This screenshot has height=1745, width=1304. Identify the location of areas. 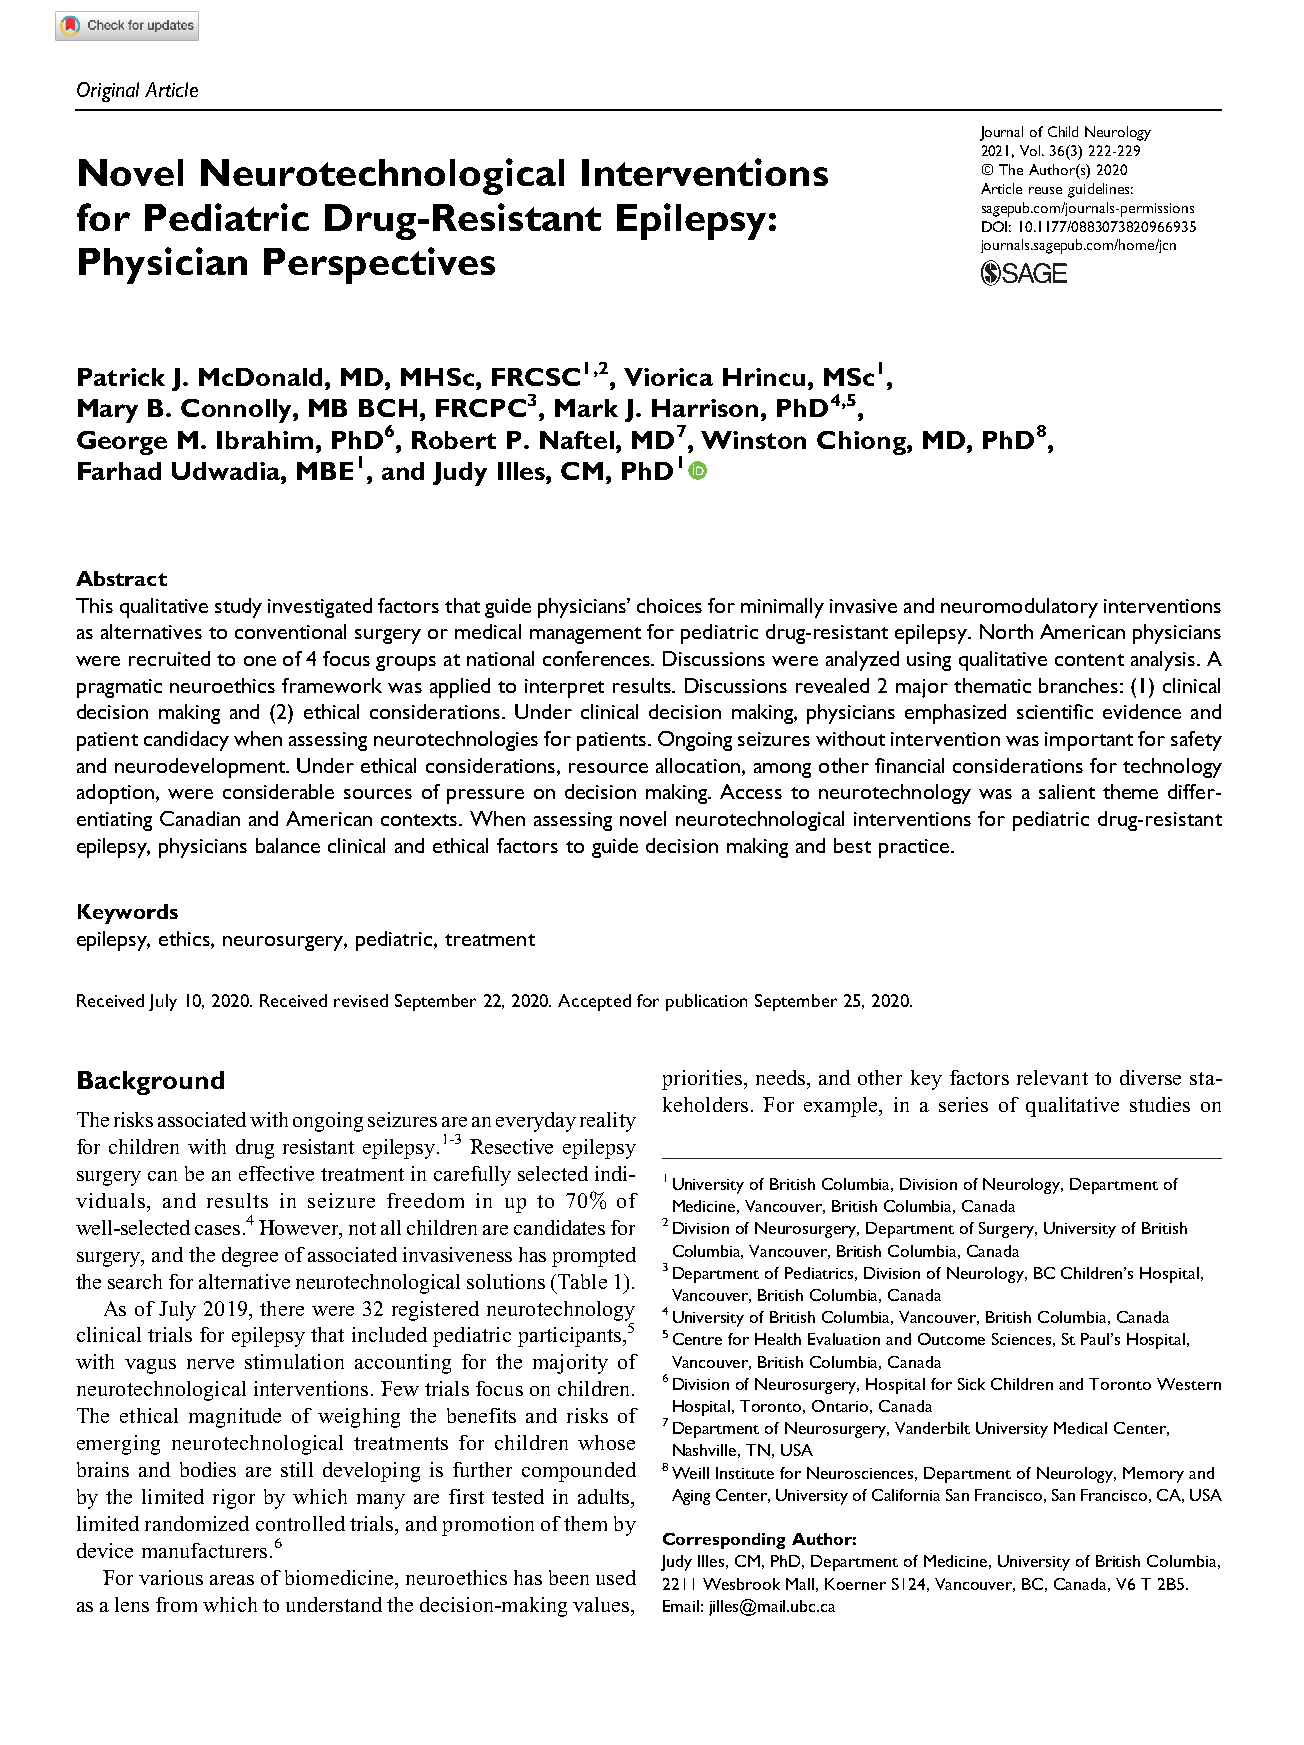
(232, 1580).
